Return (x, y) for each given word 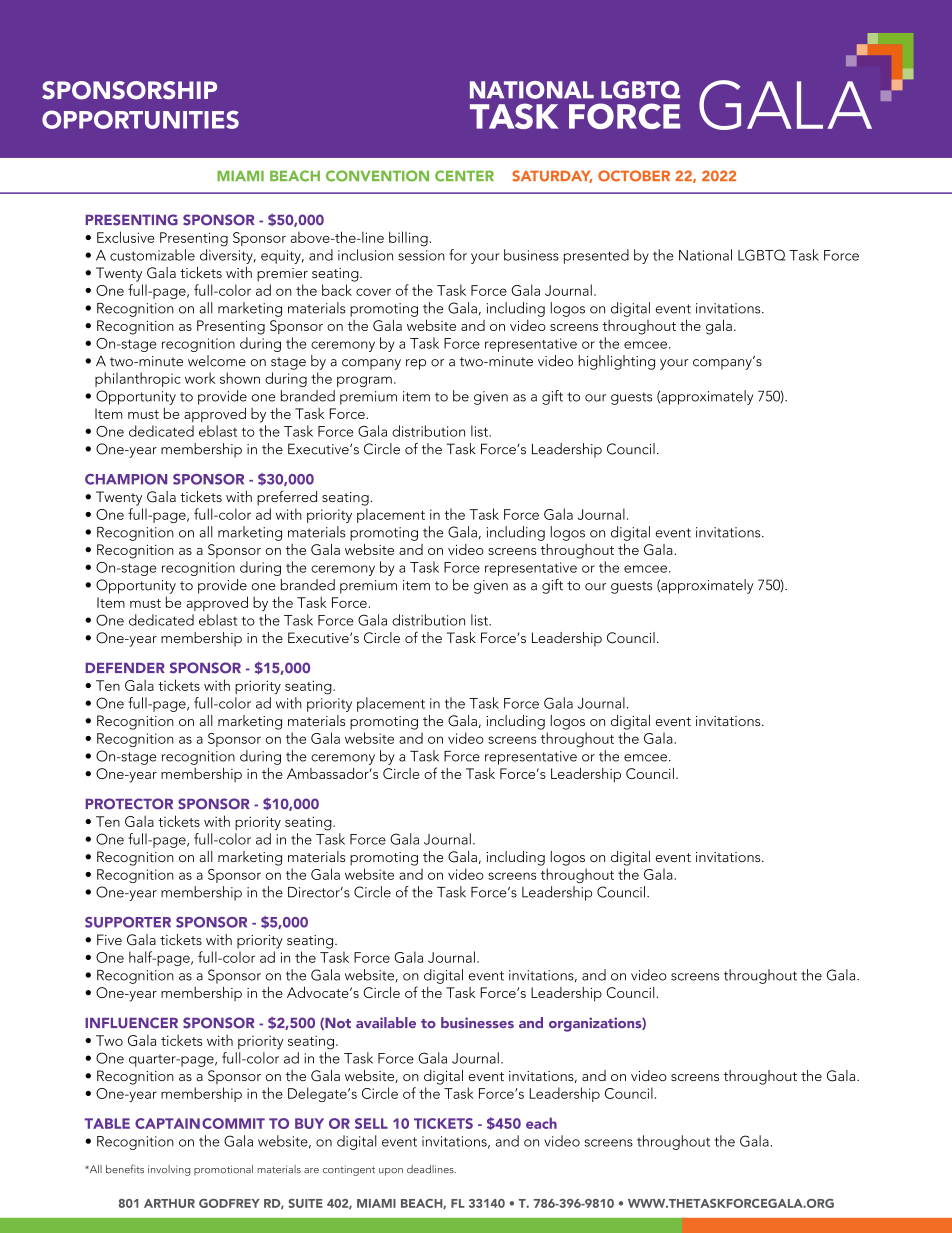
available (386, 1022)
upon (391, 1172)
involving (169, 1170)
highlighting (616, 362)
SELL (371, 1123)
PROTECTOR (129, 804)
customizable (152, 255)
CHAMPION (126, 479)
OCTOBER (634, 176)
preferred (287, 498)
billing (408, 239)
